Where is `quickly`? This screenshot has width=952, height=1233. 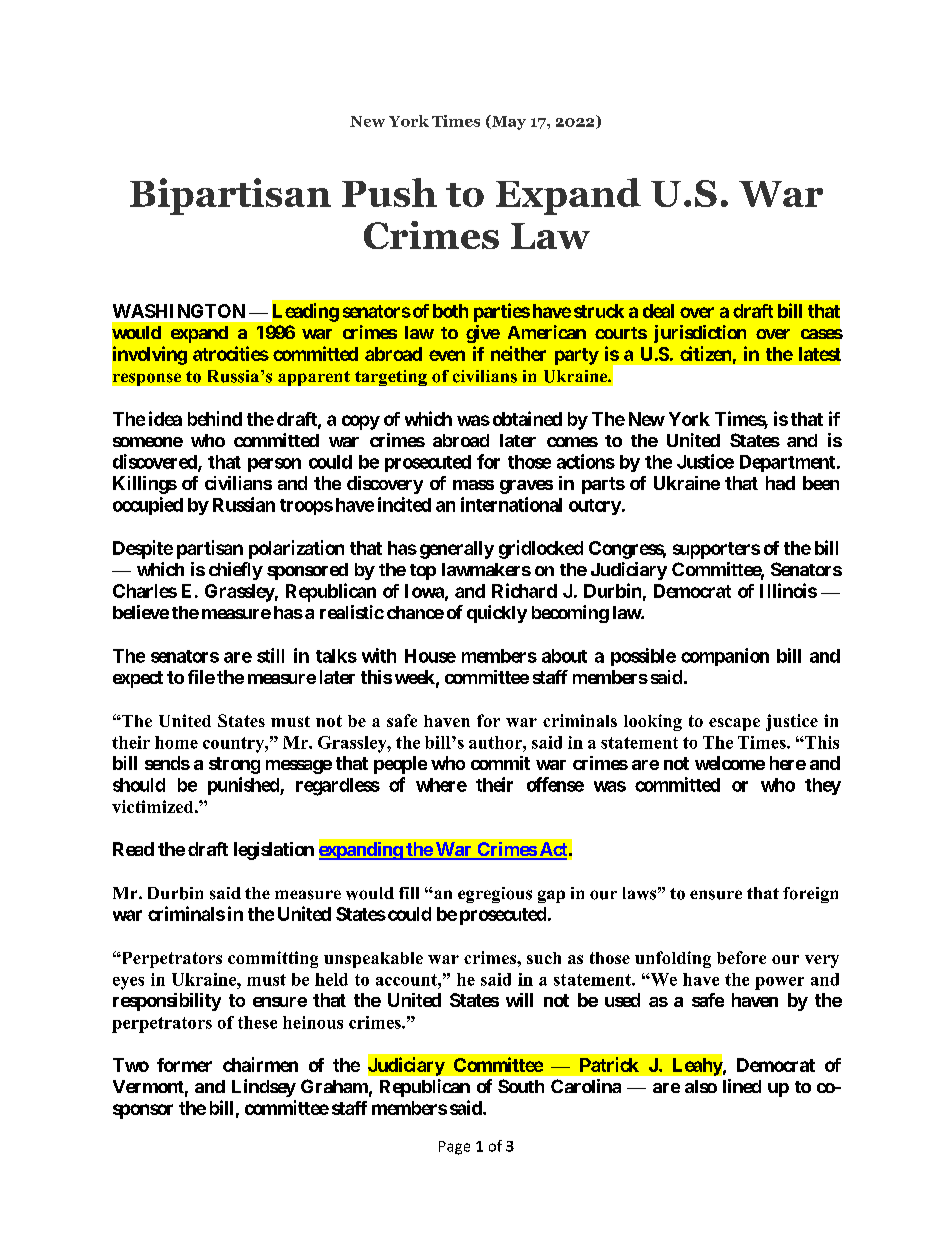
quickly is located at coordinates (497, 614).
